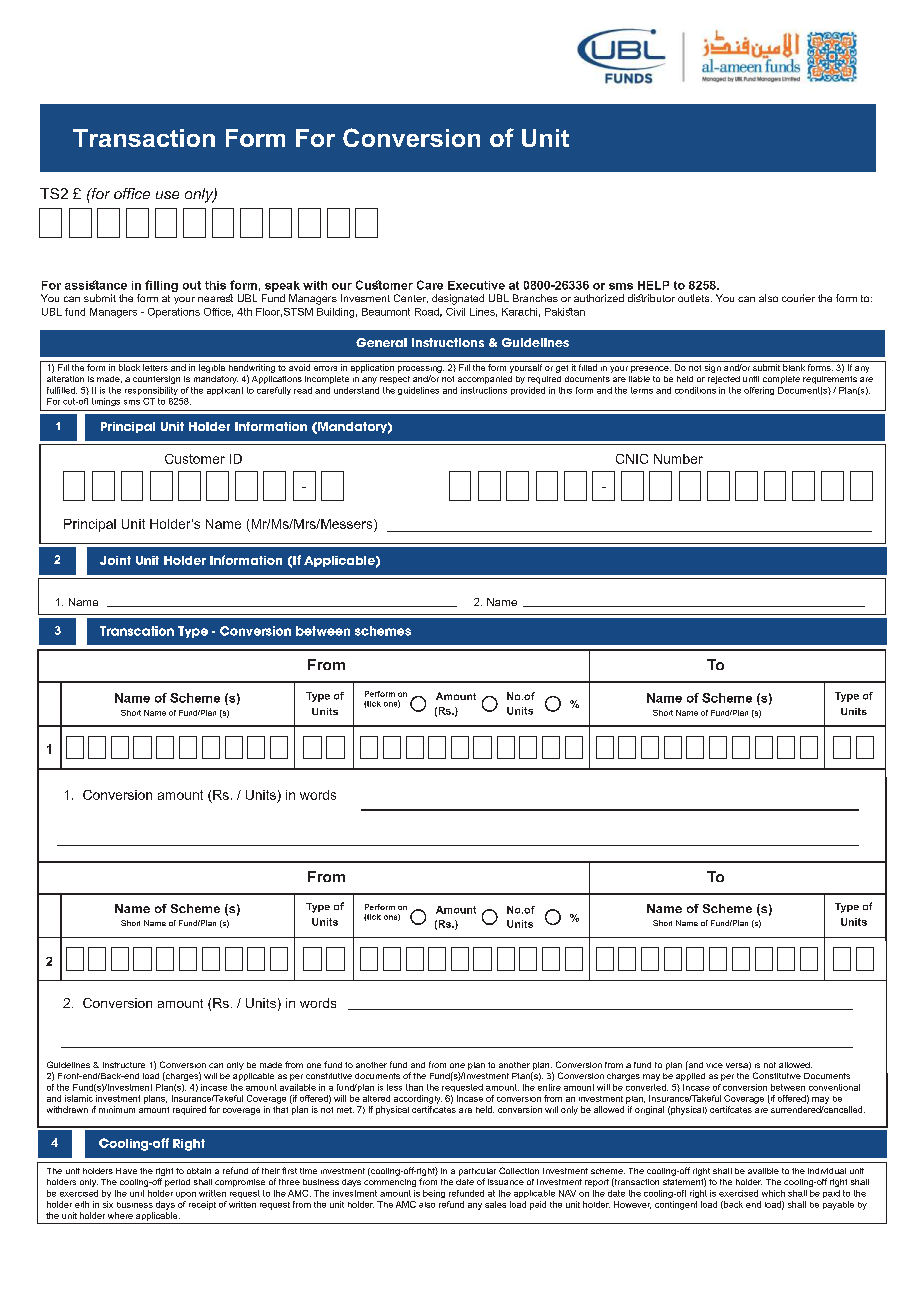  I want to click on Number, so click(678, 459).
